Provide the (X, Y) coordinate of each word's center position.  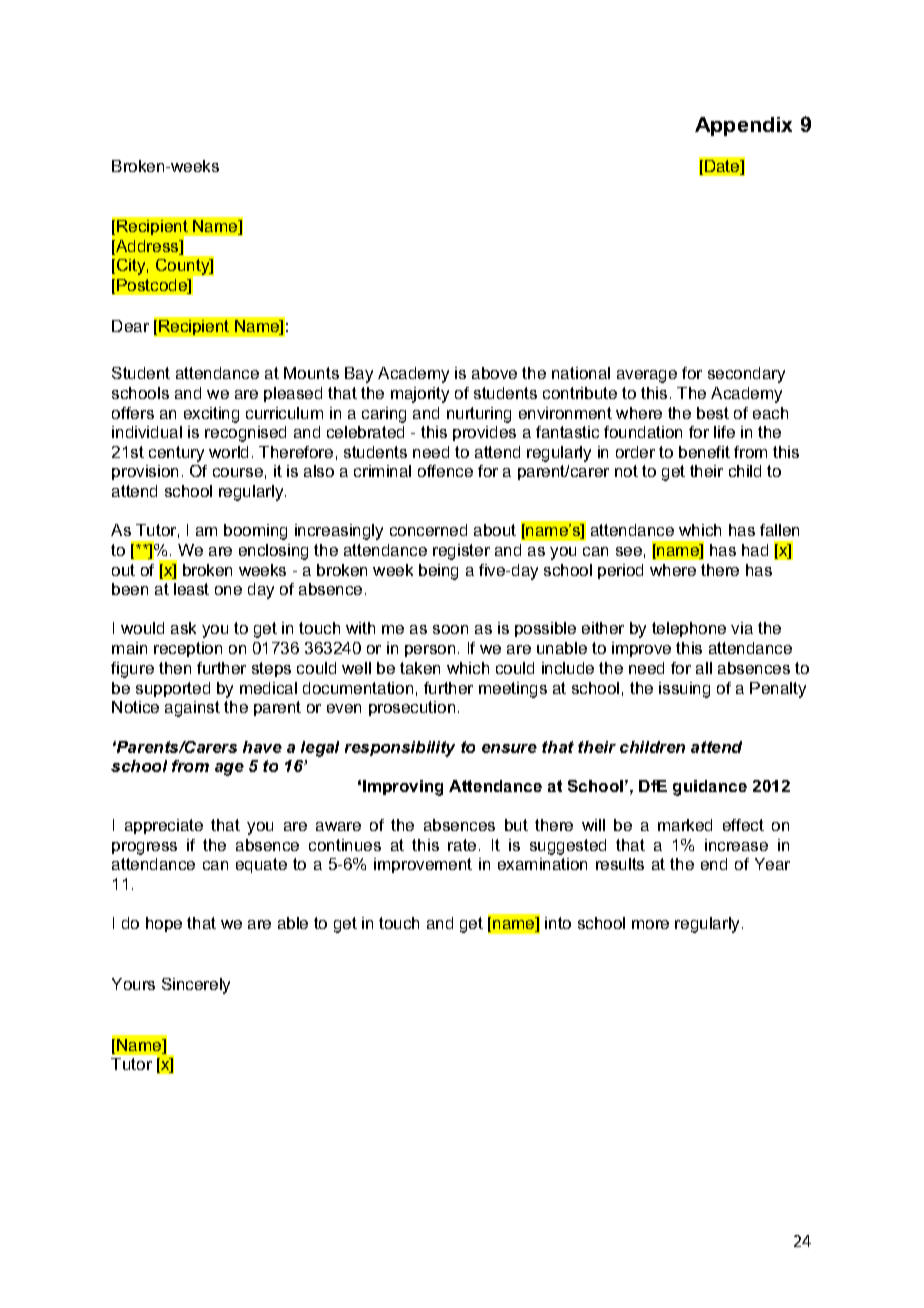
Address (147, 247)
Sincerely (196, 986)
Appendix (743, 126)
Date (723, 167)
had (755, 550)
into (558, 923)
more (650, 924)
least (191, 589)
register (461, 552)
